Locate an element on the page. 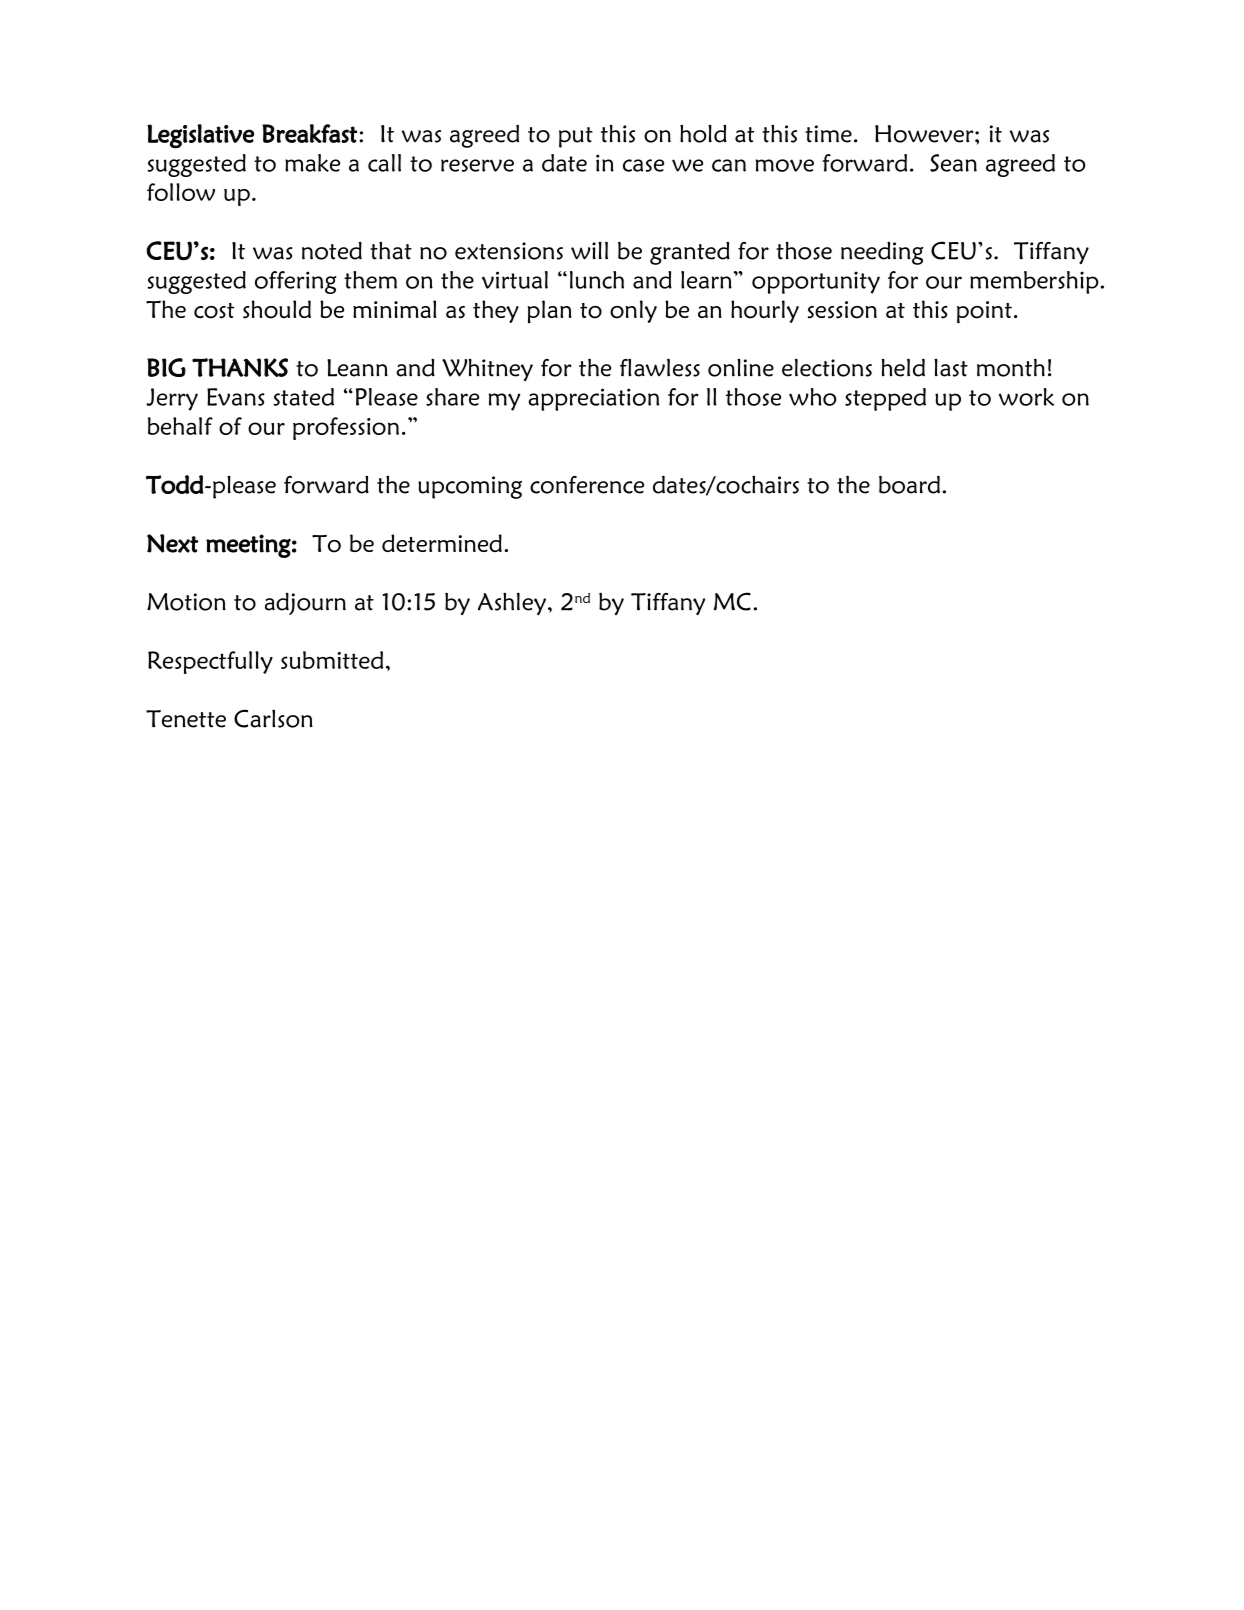 The image size is (1244, 1610). board is located at coordinates (909, 484).
